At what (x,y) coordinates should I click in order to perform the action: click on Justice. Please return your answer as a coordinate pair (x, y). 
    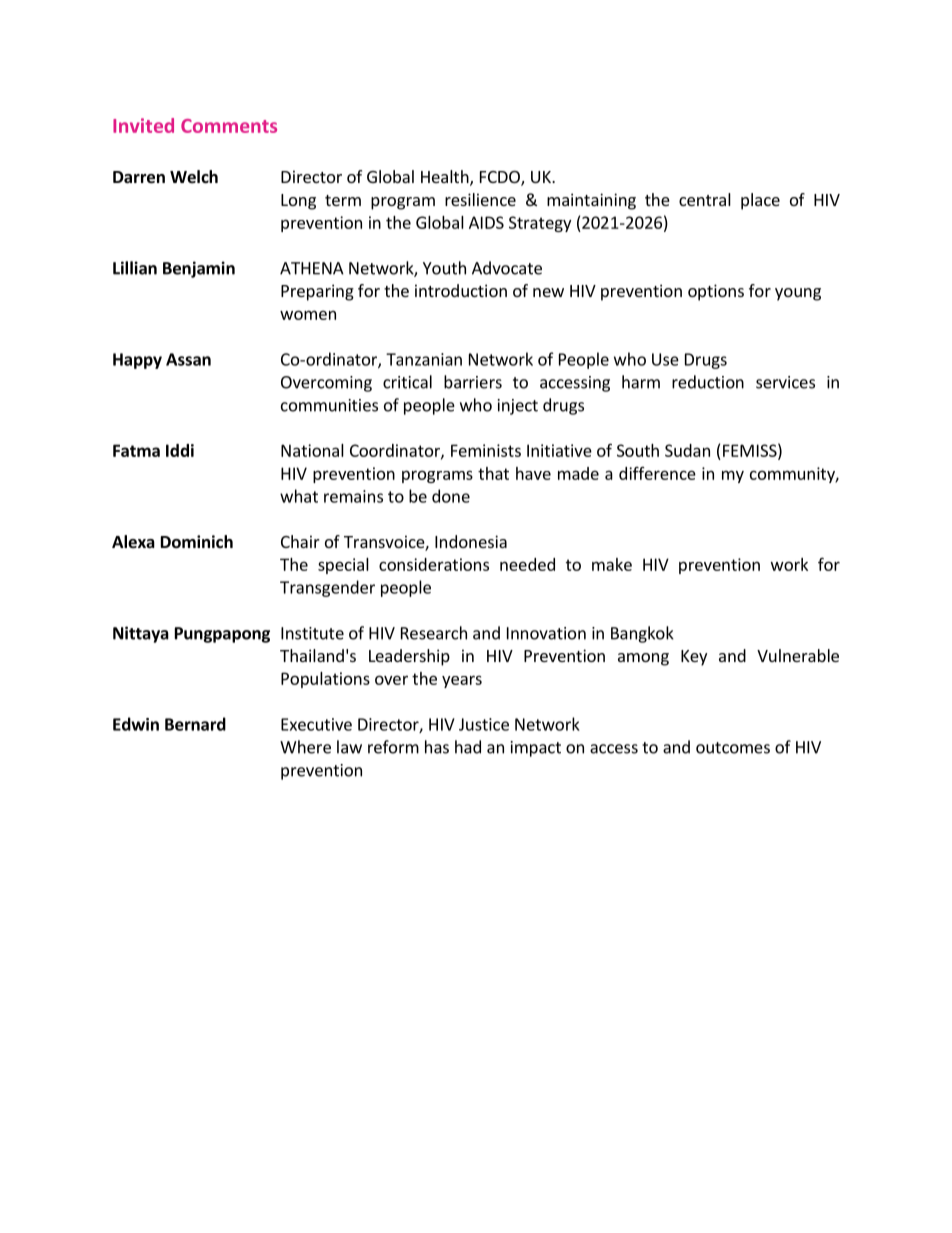
    Looking at the image, I should click on (484, 724).
